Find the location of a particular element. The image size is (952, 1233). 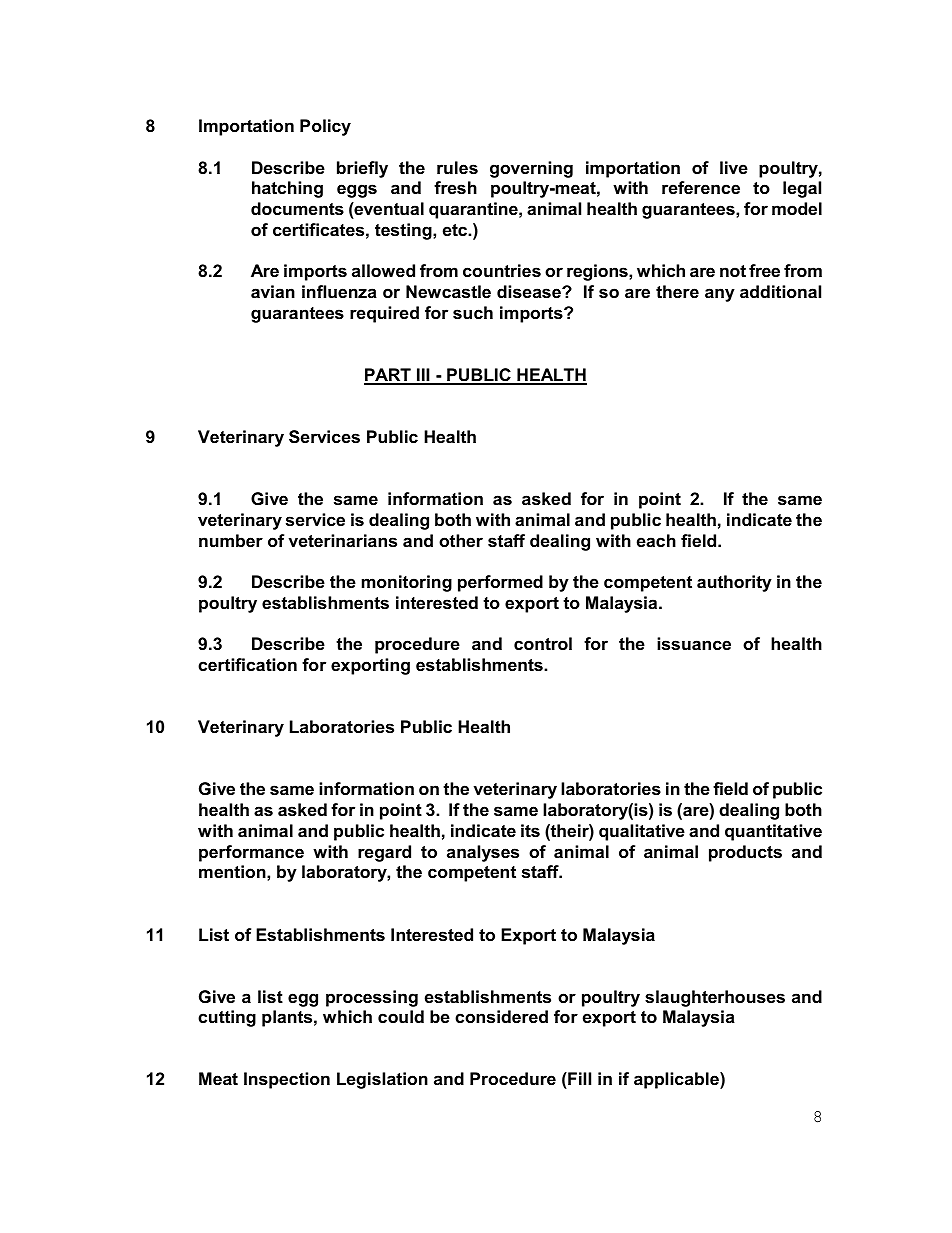

live is located at coordinates (734, 167).
